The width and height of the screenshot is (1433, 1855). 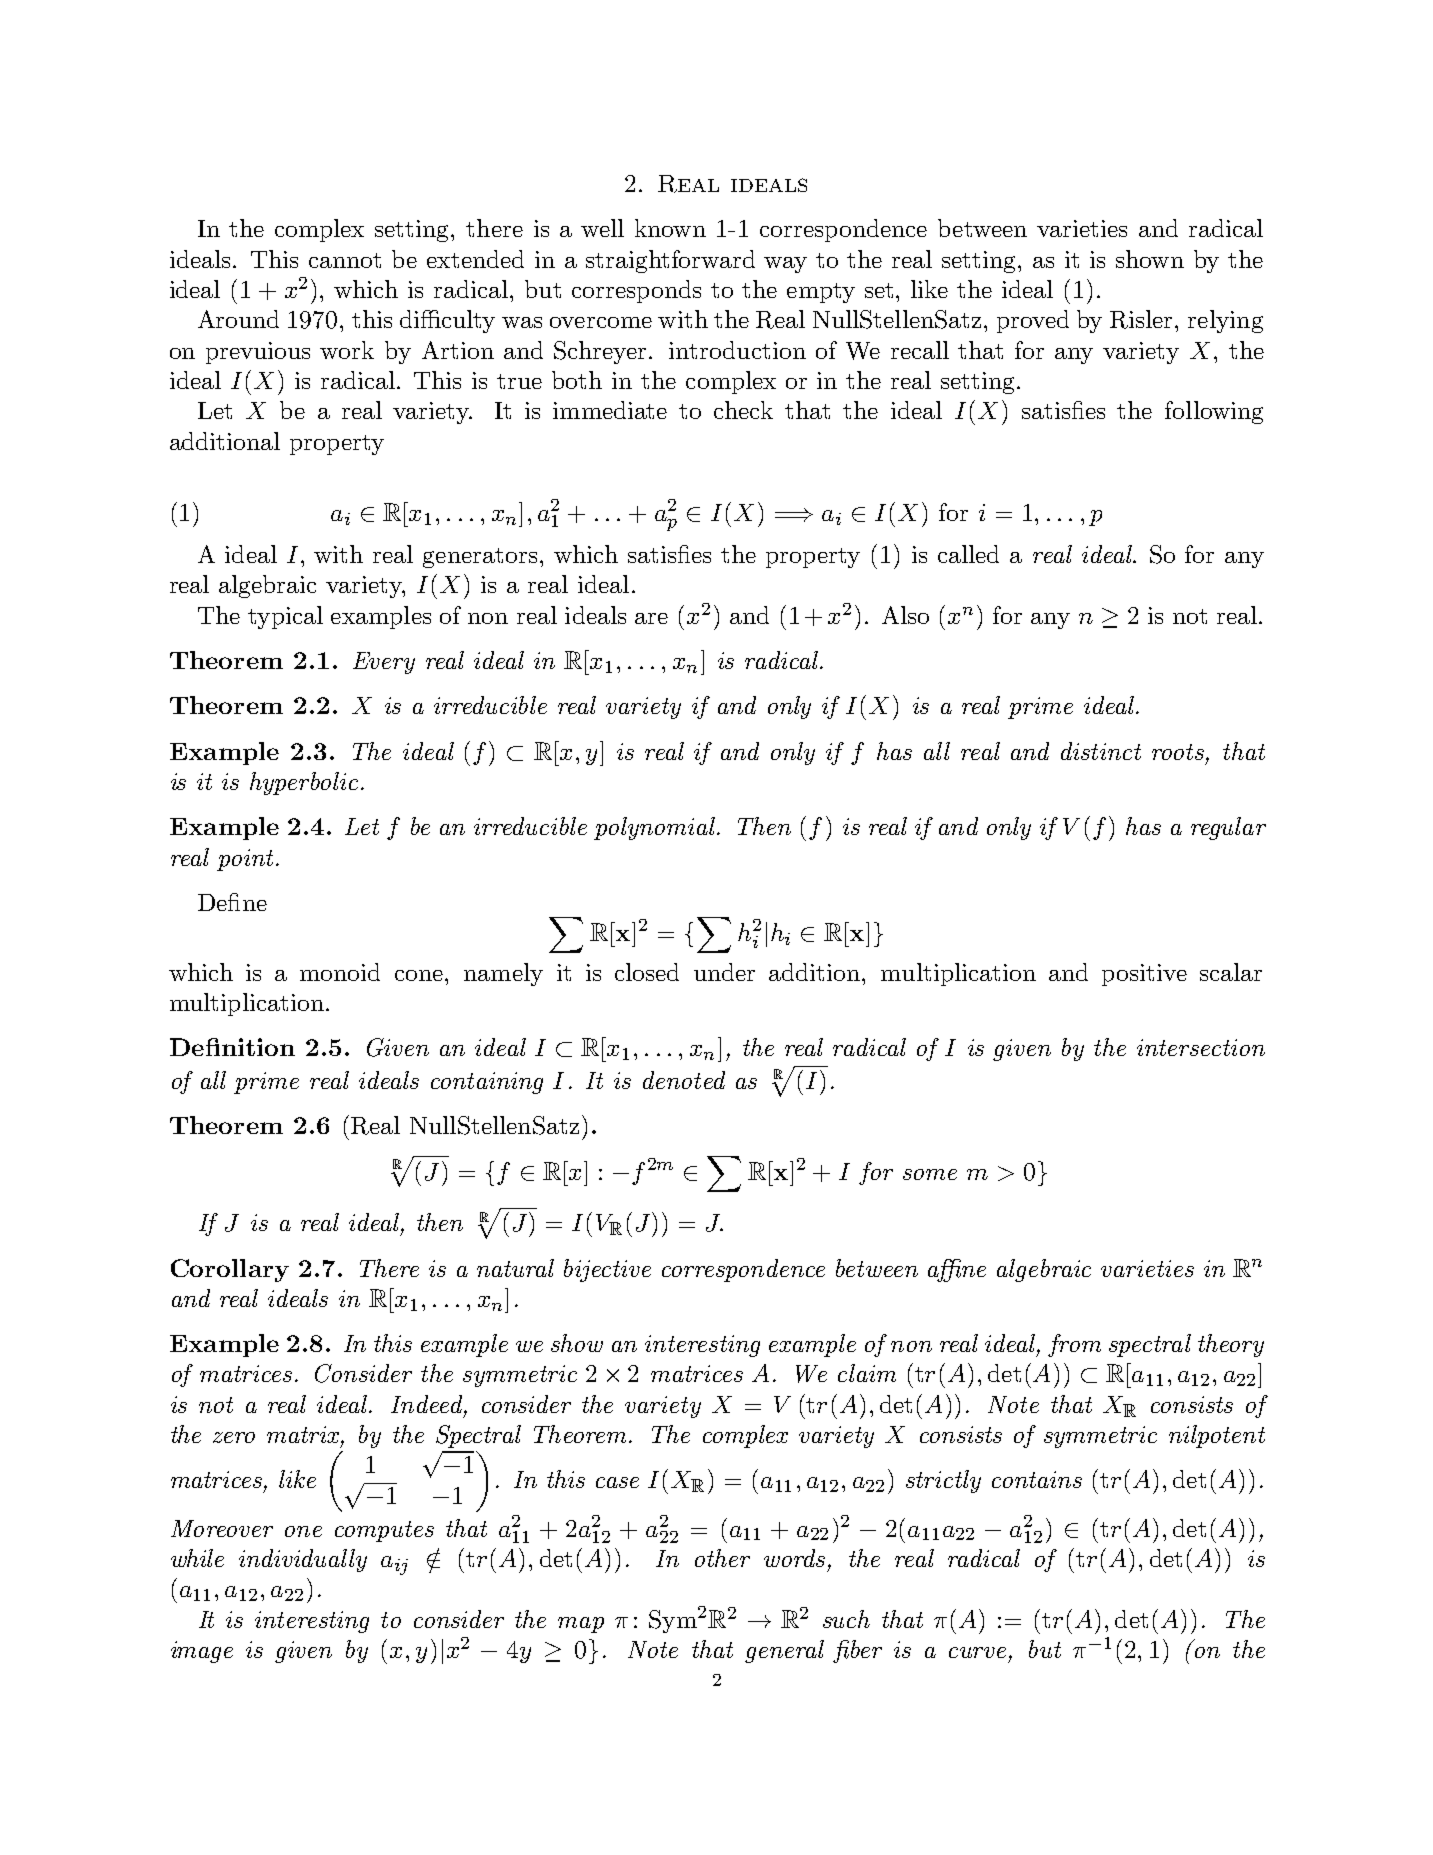 I want to click on called, so click(x=968, y=554).
